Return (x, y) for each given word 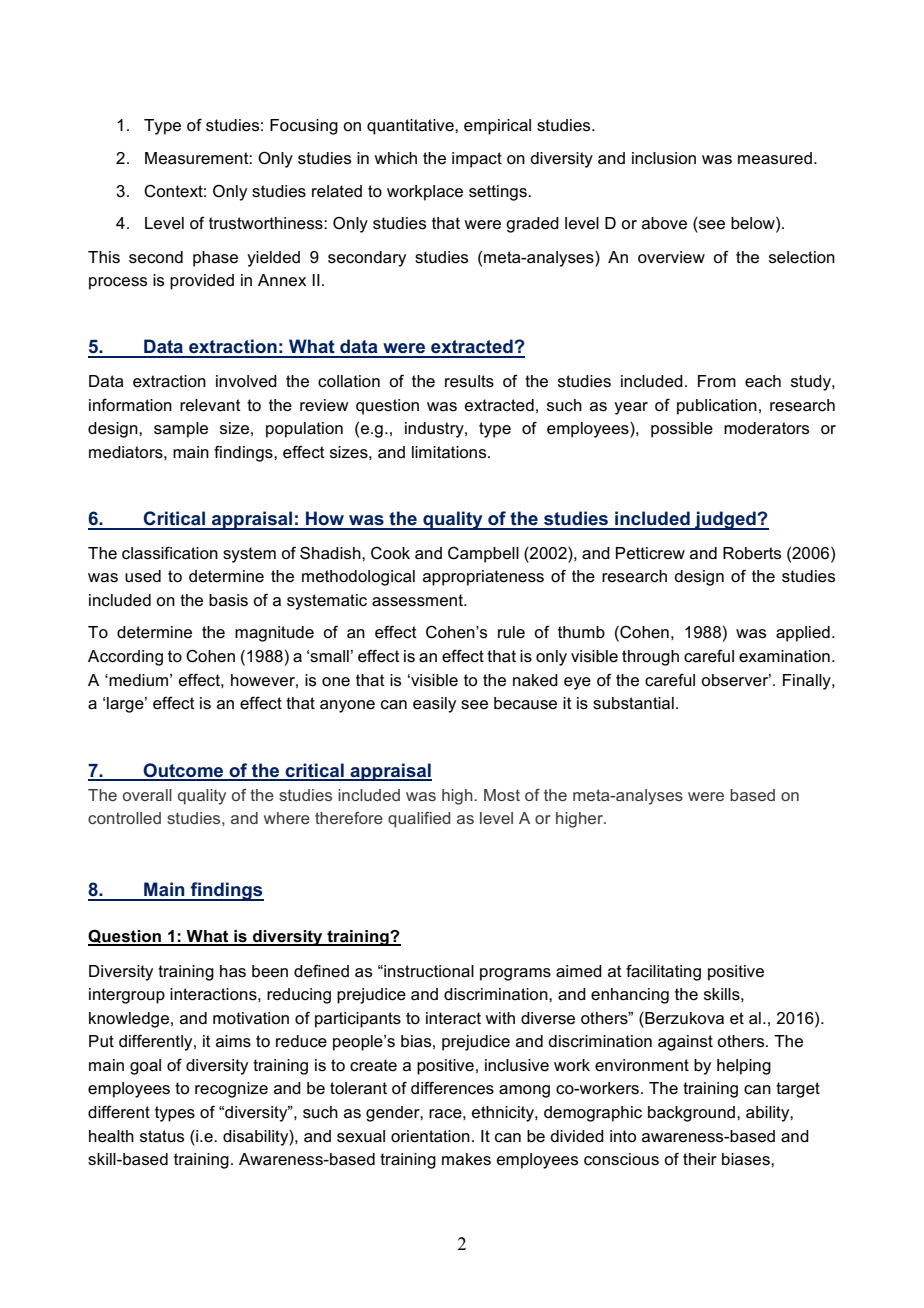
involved (246, 381)
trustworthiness (267, 223)
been (270, 971)
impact (477, 160)
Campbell (483, 555)
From (717, 381)
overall (147, 795)
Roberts (752, 553)
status (162, 1136)
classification (170, 553)
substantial (633, 703)
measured (775, 158)
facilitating (663, 972)
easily (434, 705)
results (469, 381)
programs (515, 974)
